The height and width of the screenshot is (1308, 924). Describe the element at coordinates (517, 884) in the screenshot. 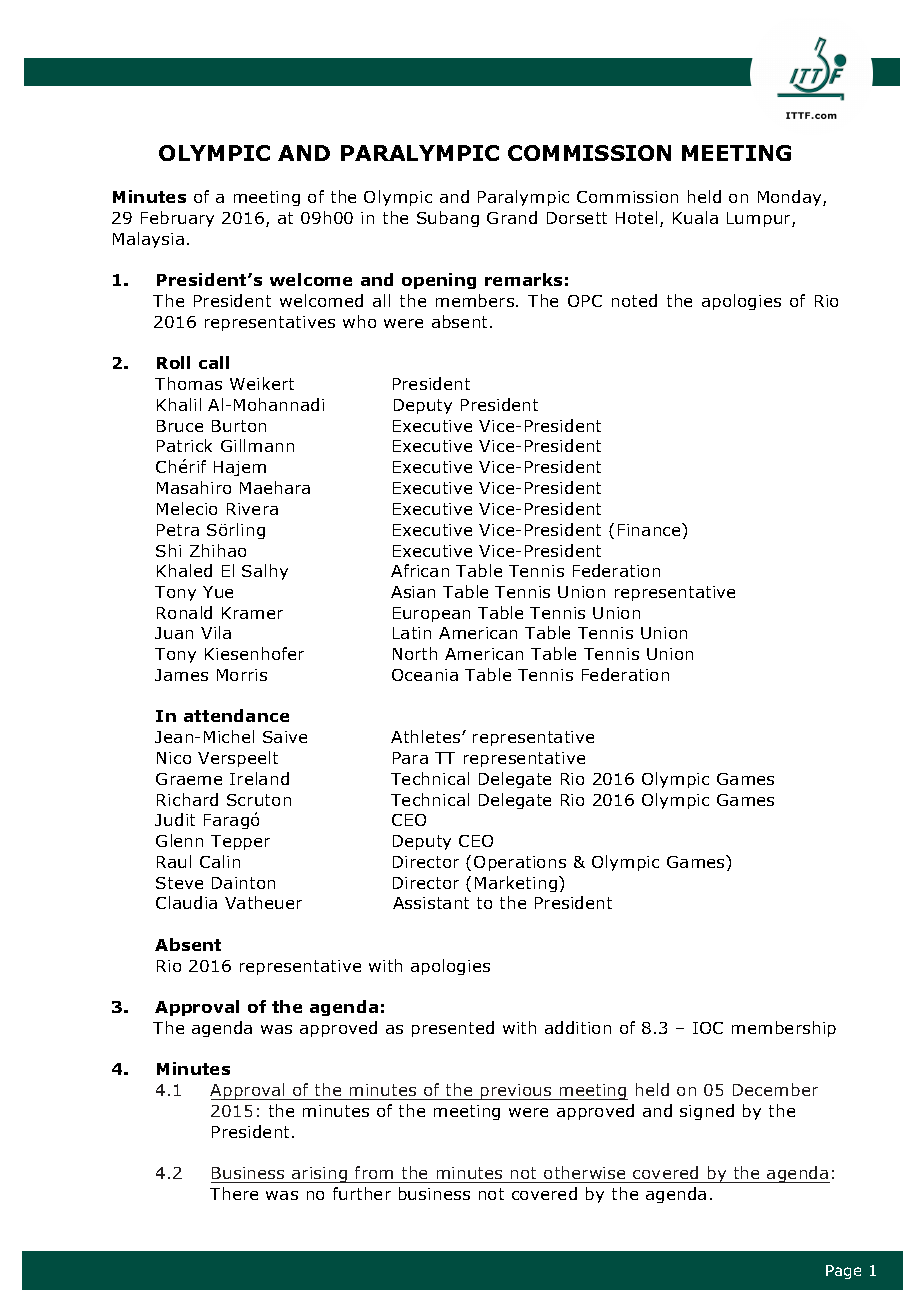

I see `Marketing` at that location.
